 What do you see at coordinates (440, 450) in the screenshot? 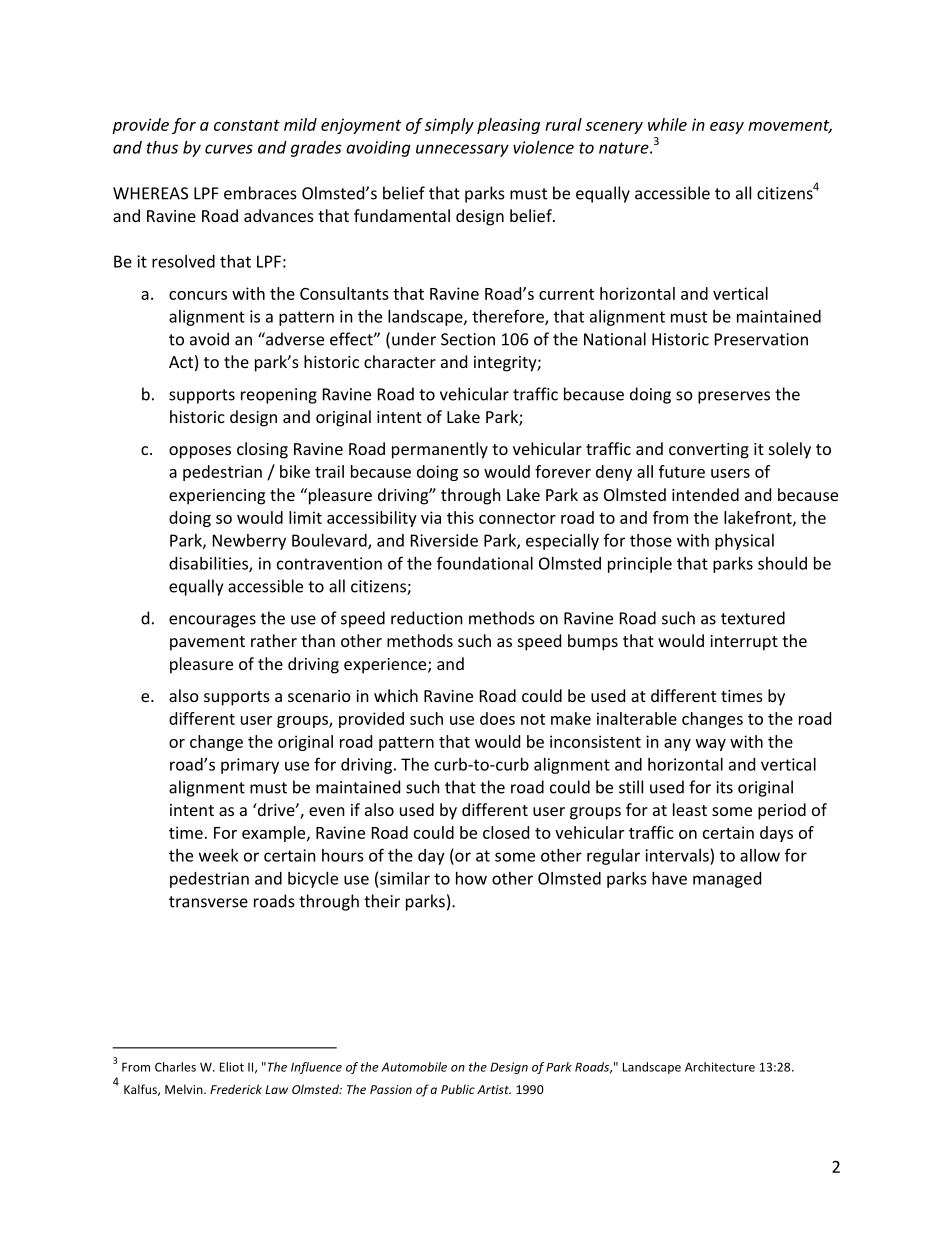
I see `permanently` at bounding box center [440, 450].
